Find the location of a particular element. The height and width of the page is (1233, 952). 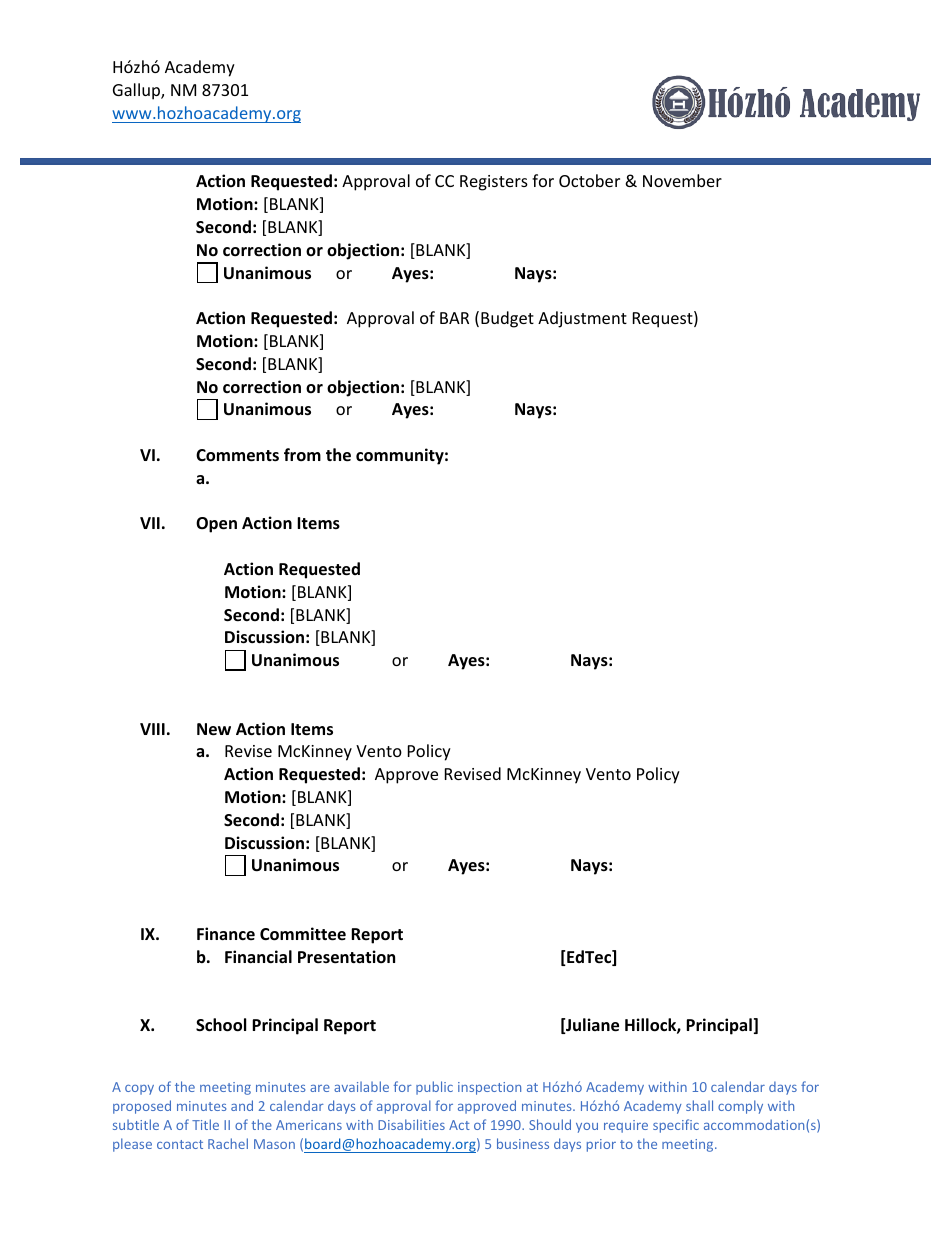

from is located at coordinates (302, 455).
